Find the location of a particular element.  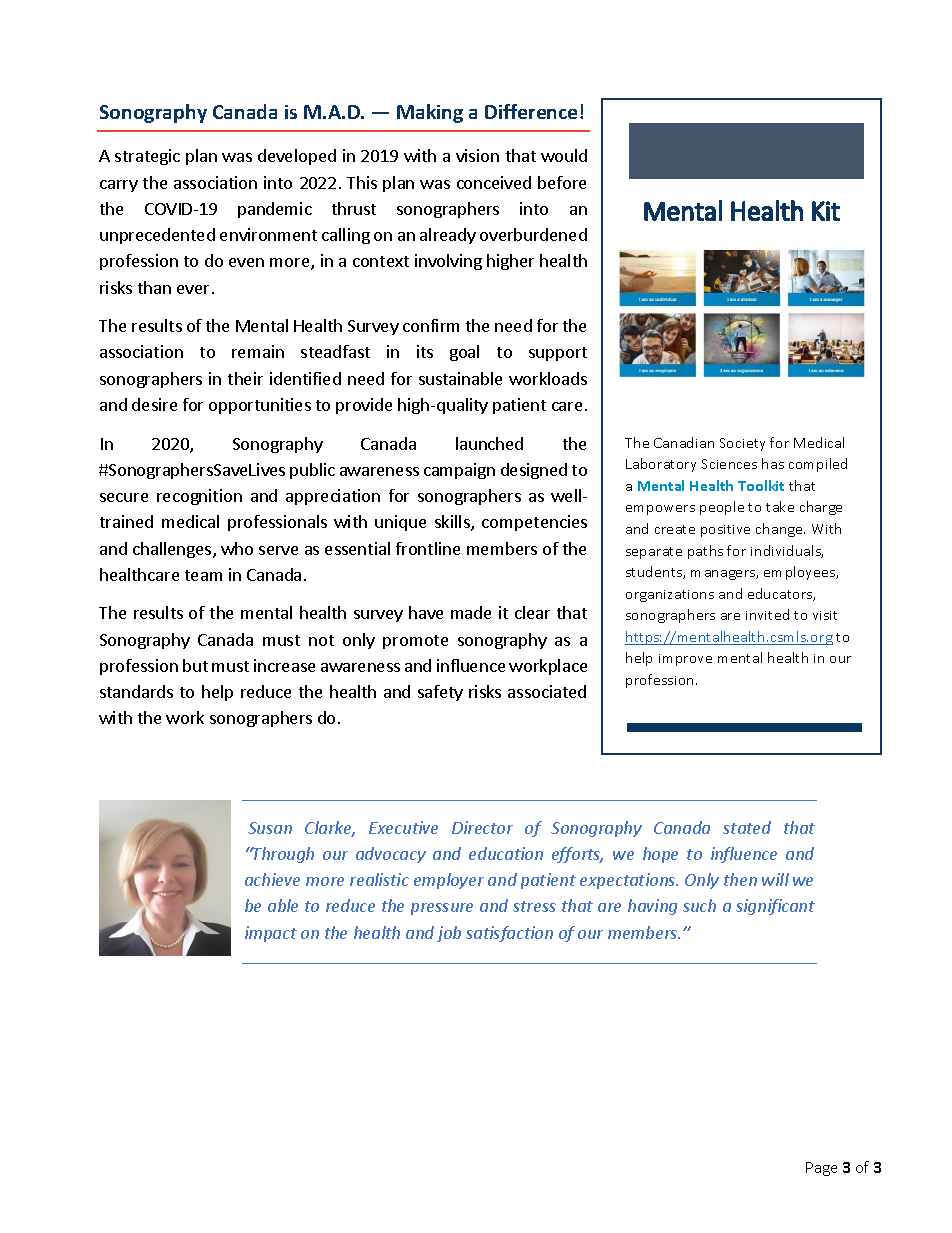

strategic is located at coordinates (147, 157).
